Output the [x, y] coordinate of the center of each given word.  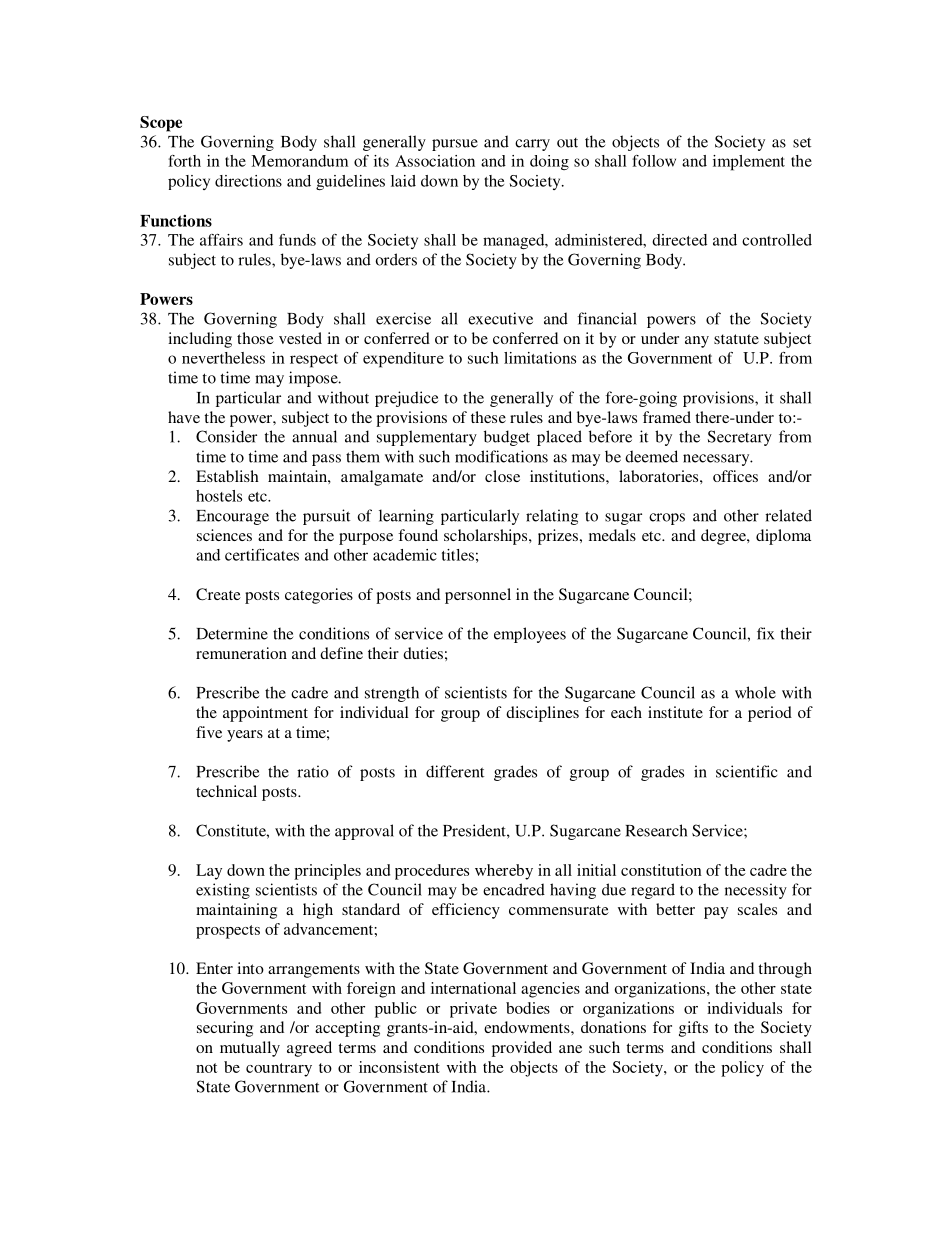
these [488, 417]
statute [736, 339]
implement [749, 163]
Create [218, 594]
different [455, 771]
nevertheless [223, 358]
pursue [455, 145]
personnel [478, 596]
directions [248, 181]
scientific [746, 771]
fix [765, 633]
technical [226, 791]
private [473, 1010]
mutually [250, 1049]
